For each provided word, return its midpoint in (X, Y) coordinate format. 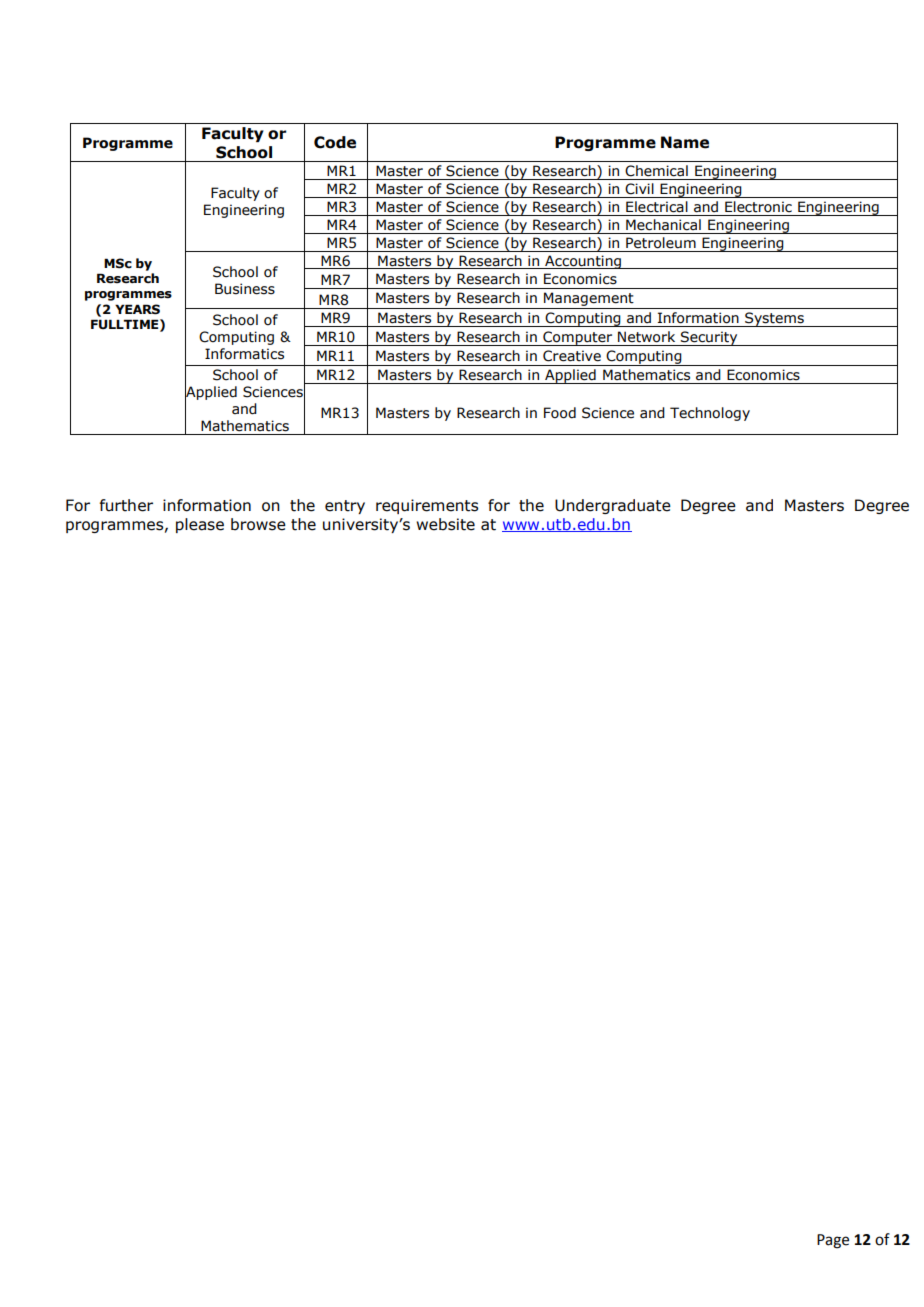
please (200, 525)
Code (335, 142)
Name (685, 142)
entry (345, 507)
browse (258, 524)
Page (833, 1241)
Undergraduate (613, 506)
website (445, 524)
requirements (427, 506)
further (126, 505)
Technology (710, 414)
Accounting (583, 262)
